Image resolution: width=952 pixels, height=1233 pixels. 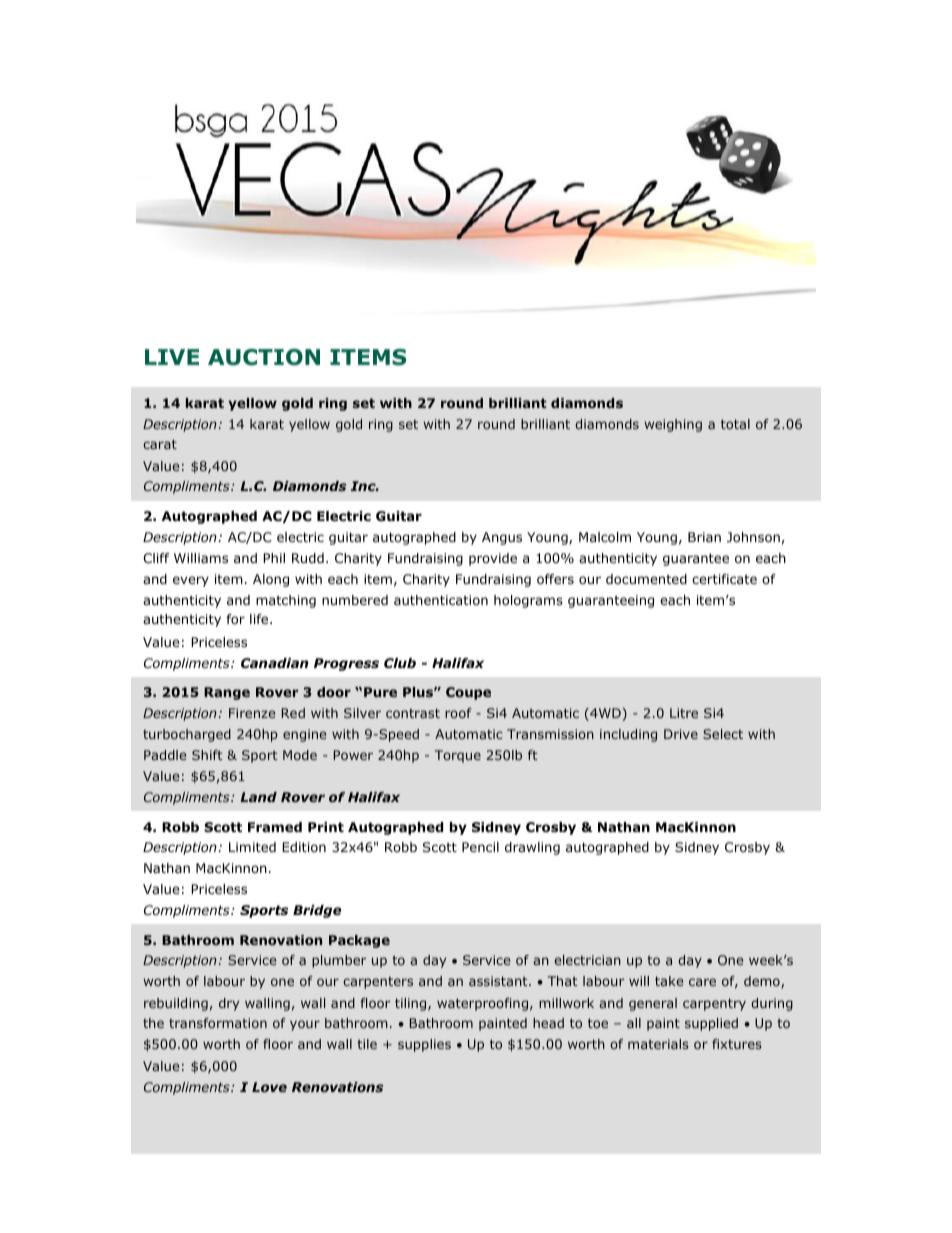 I want to click on Litre, so click(x=684, y=713).
